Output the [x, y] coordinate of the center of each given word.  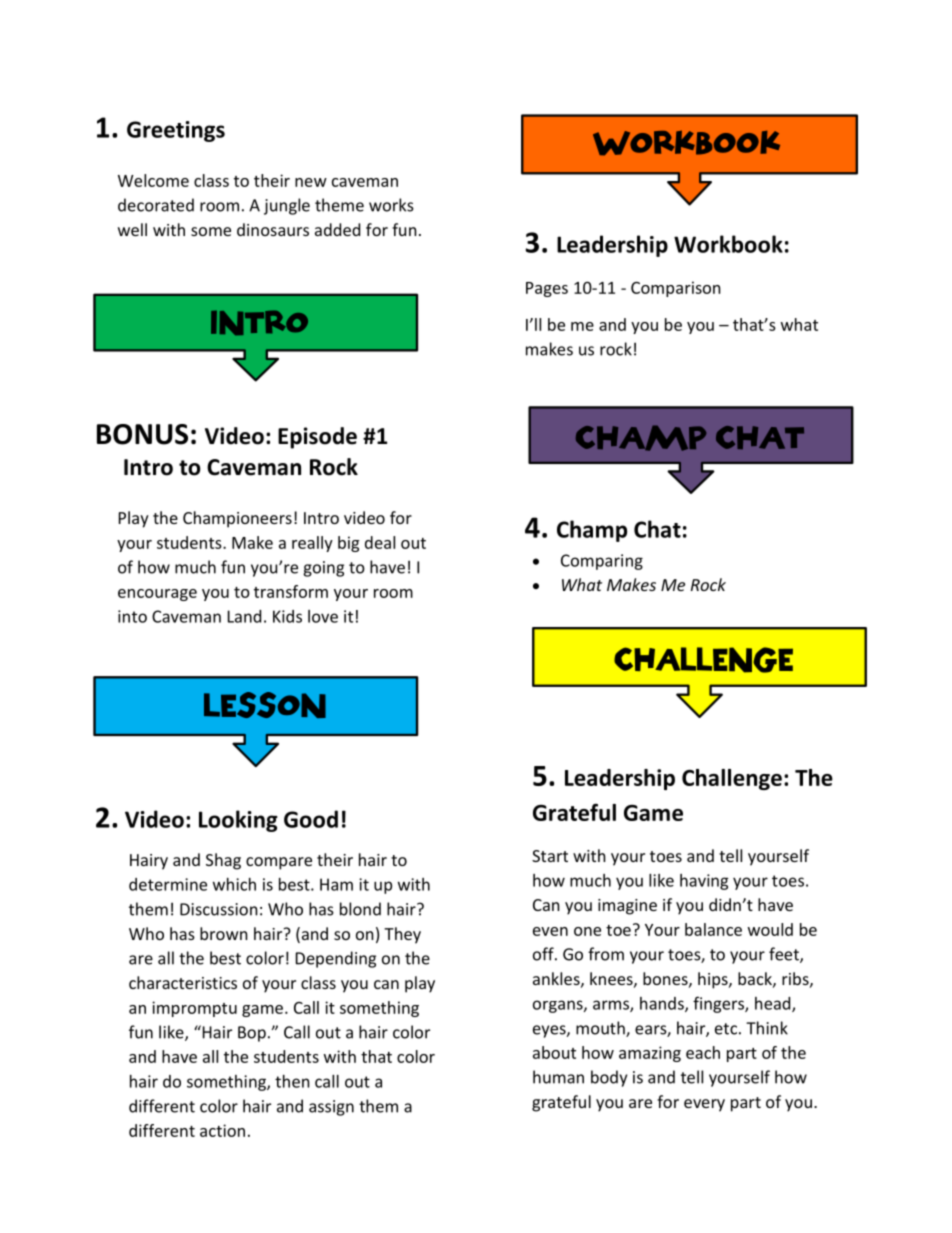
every [704, 1105]
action [222, 1130]
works [391, 205]
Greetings [176, 131]
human [558, 1077]
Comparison [676, 289]
